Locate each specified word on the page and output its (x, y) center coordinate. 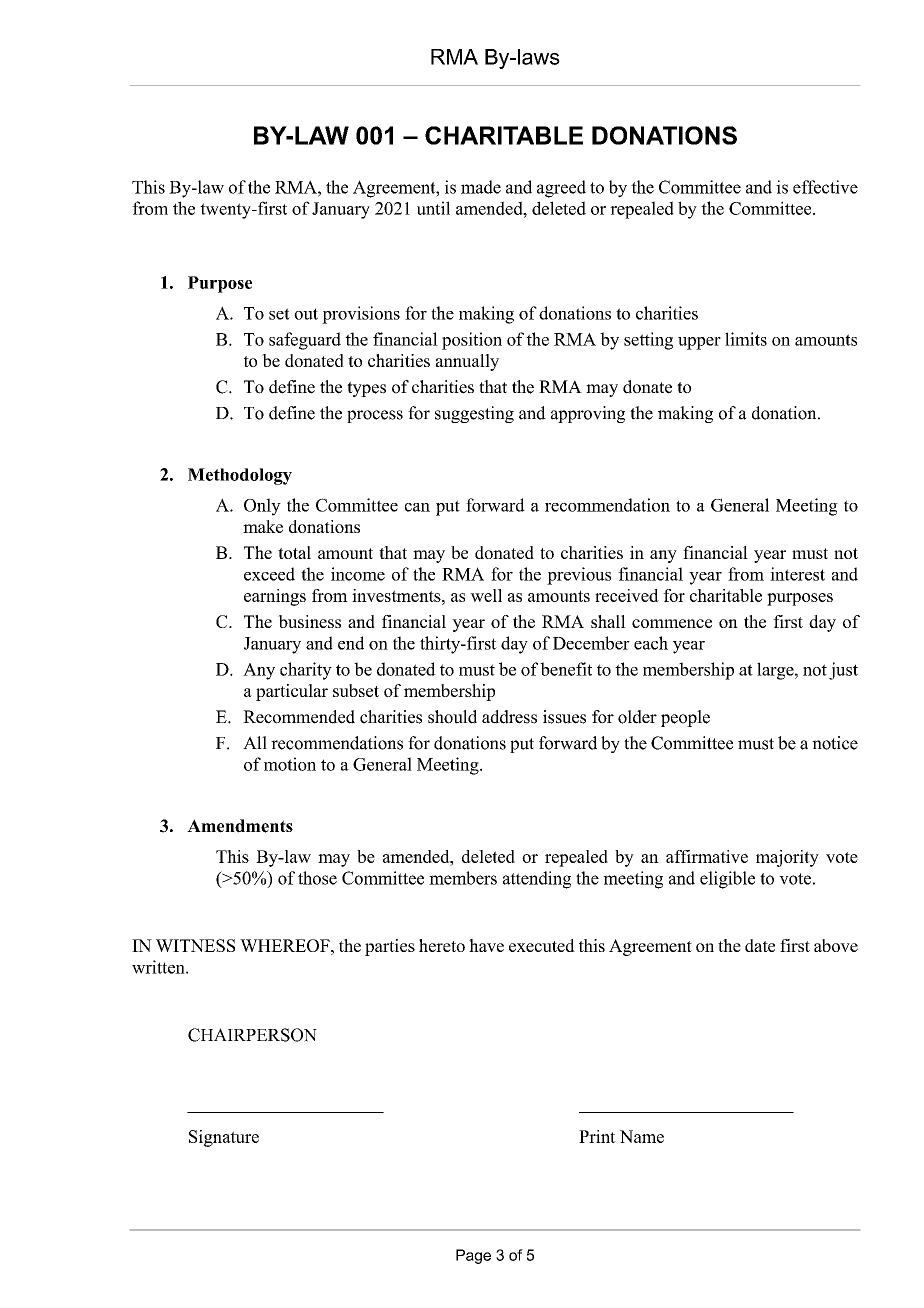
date (760, 945)
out (306, 314)
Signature (224, 1138)
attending (537, 880)
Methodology (240, 476)
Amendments (240, 826)
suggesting (474, 414)
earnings (275, 597)
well (486, 595)
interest (797, 574)
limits (746, 339)
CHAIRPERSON (252, 1035)
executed (542, 945)
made (481, 187)
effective (825, 187)
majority (787, 858)
